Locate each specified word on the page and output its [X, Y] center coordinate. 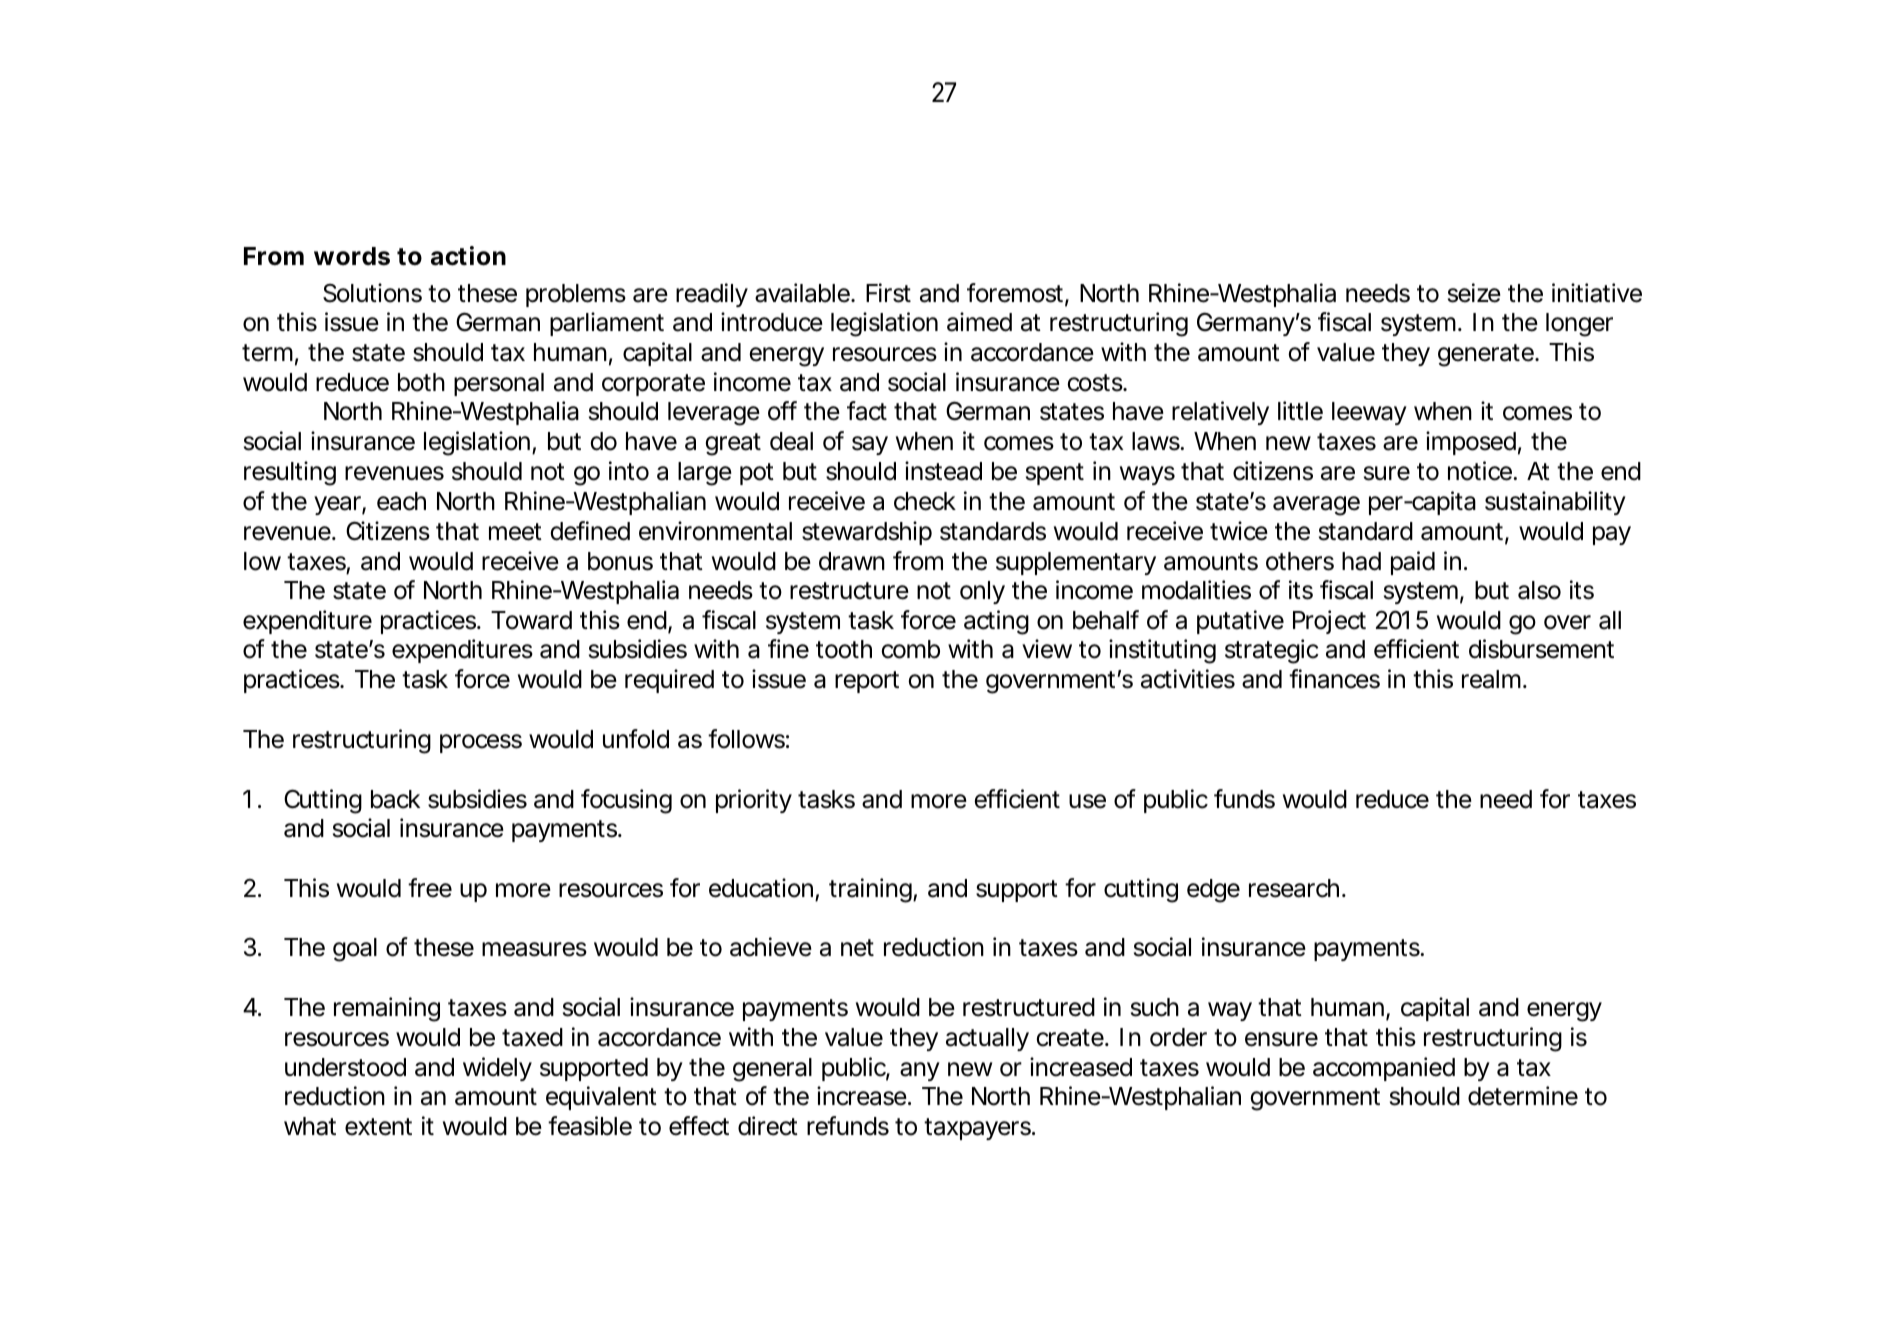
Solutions [372, 293]
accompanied [1384, 1069]
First [888, 293]
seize [1474, 293]
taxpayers [979, 1129]
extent [378, 1127]
